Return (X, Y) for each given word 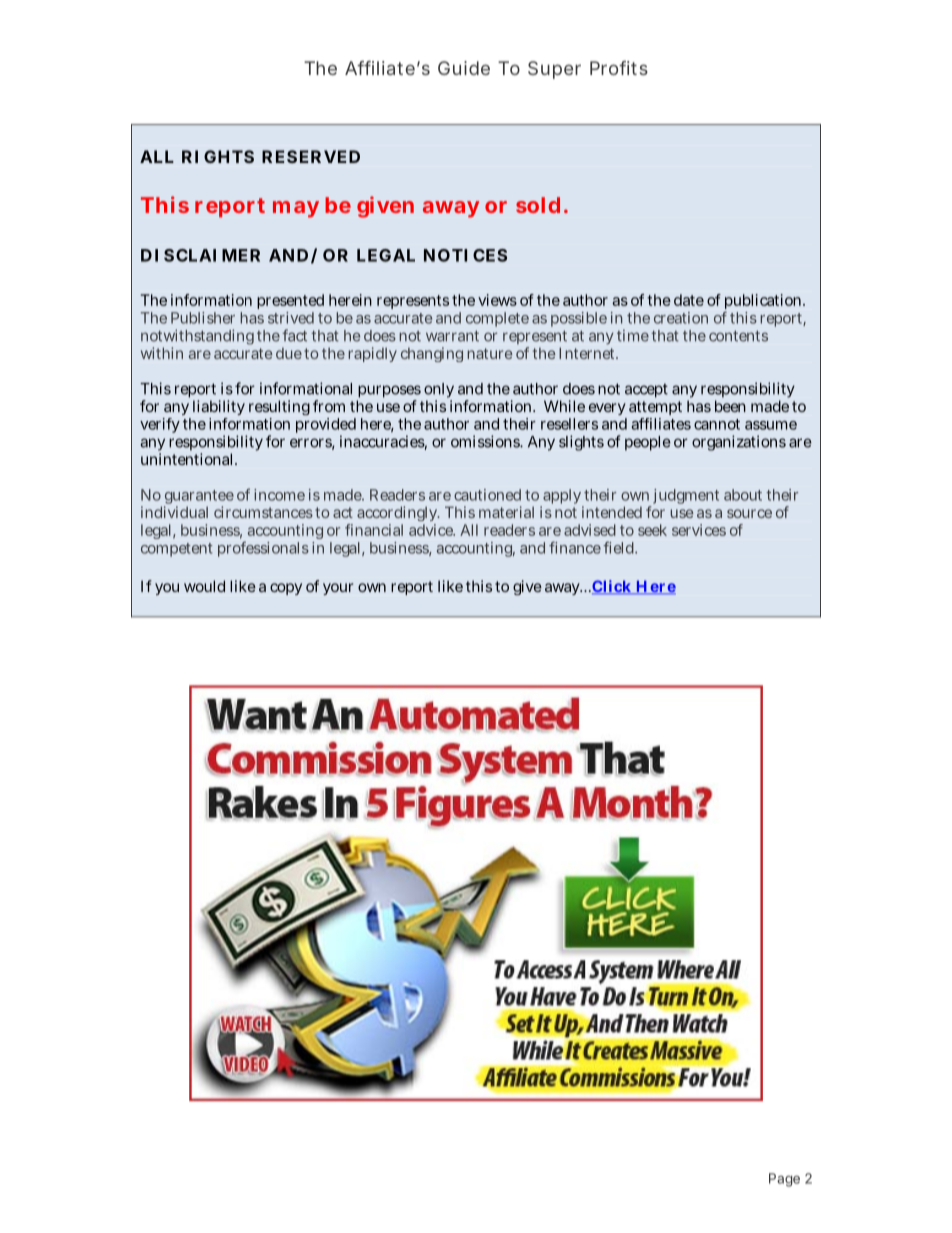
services (699, 530)
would (204, 586)
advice (432, 530)
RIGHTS (218, 156)
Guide (464, 68)
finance (575, 547)
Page (784, 1180)
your (338, 589)
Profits (619, 68)
